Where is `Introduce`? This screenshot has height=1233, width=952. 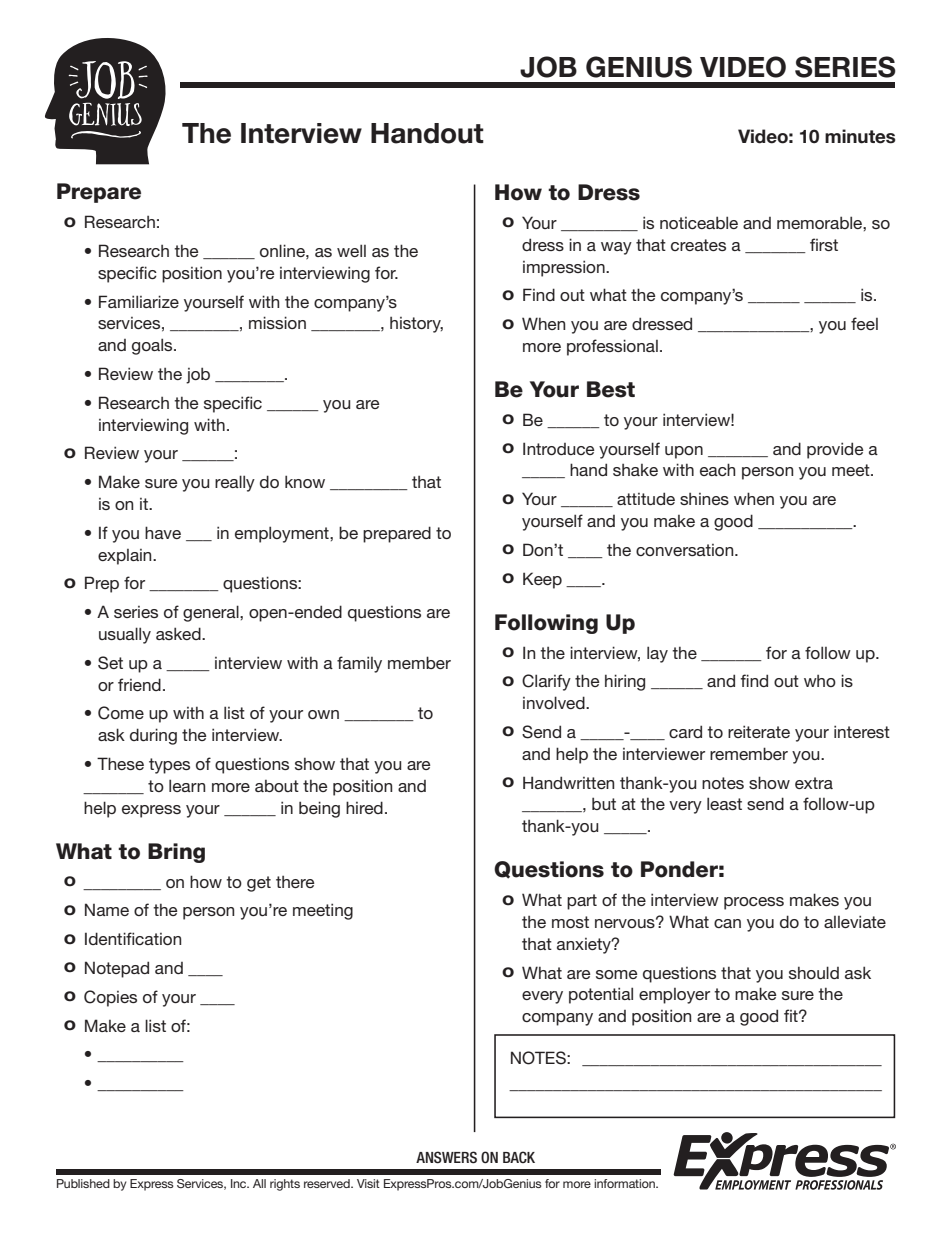
Introduce is located at coordinates (559, 448).
